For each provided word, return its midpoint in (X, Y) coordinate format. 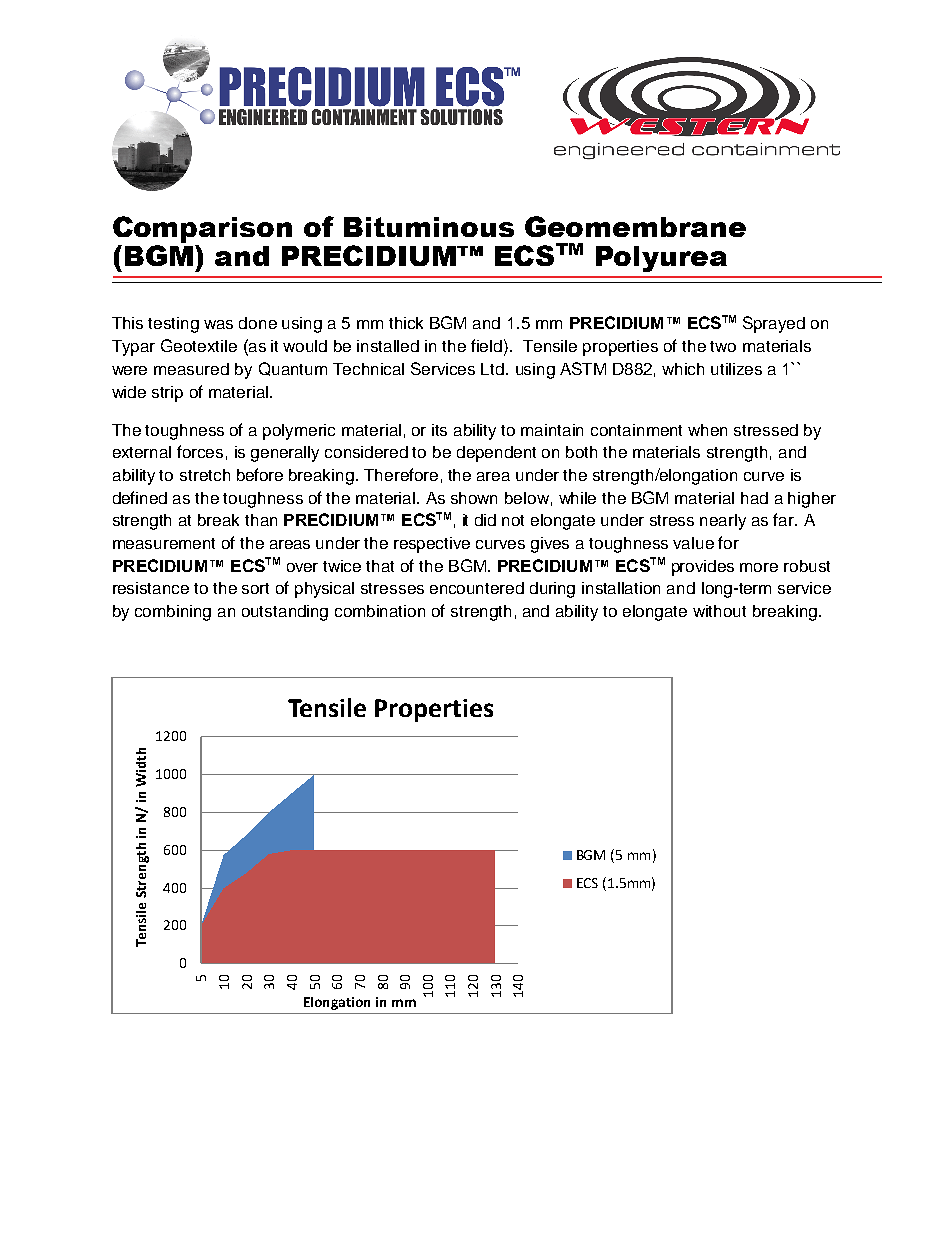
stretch (205, 475)
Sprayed (774, 324)
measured (191, 369)
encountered (477, 588)
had (754, 498)
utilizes (736, 369)
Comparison (202, 229)
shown (474, 498)
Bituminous (429, 227)
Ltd (492, 369)
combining (173, 613)
